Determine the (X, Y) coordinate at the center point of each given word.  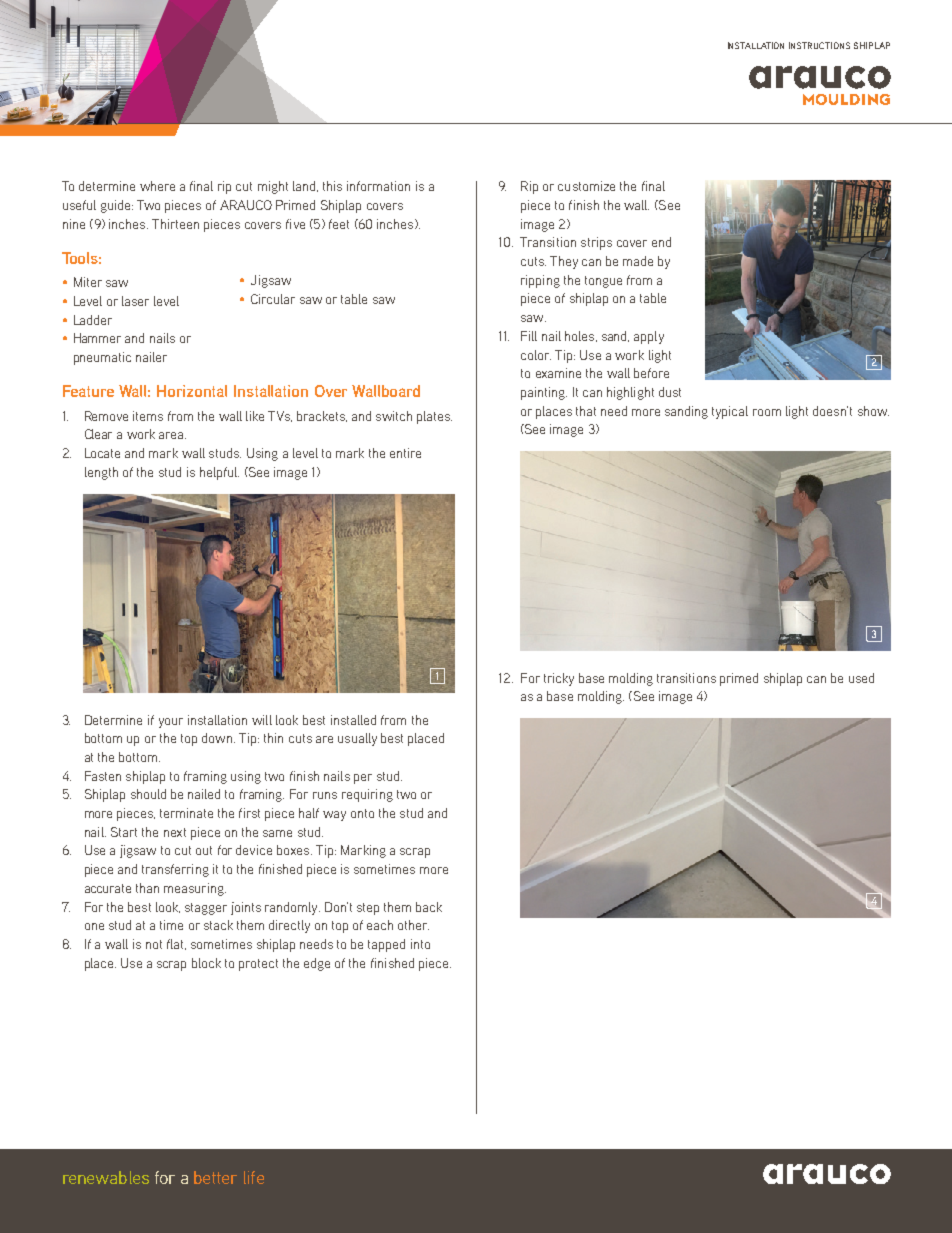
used (861, 678)
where (157, 186)
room (767, 412)
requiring (367, 795)
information (378, 186)
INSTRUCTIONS (819, 45)
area (172, 435)
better (215, 1177)
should (148, 794)
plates (434, 417)
